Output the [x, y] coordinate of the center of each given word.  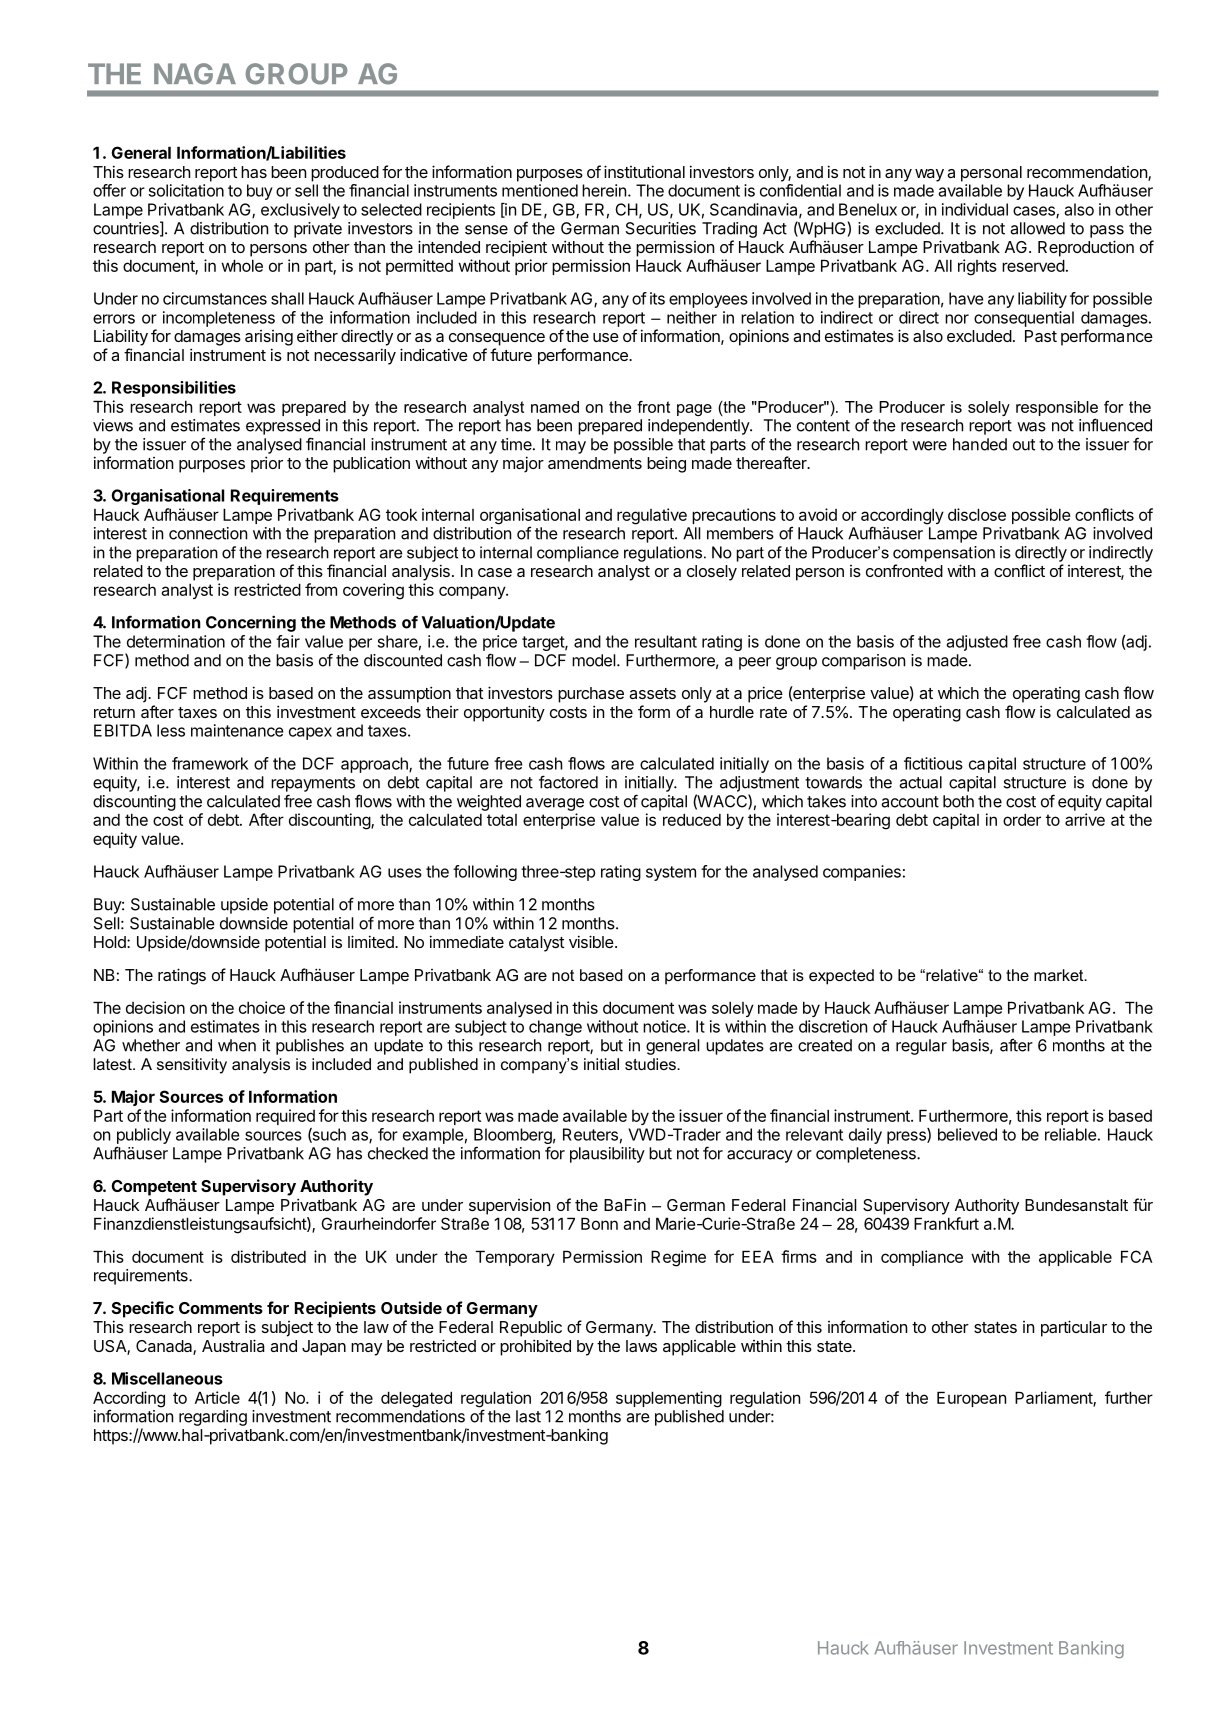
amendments [595, 463]
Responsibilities [174, 389]
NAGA [195, 74]
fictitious [933, 763]
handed [980, 444]
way [929, 175]
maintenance [237, 730]
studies [651, 1064]
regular [921, 1047]
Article [217, 1397]
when [237, 1045]
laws [641, 1346]
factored [568, 782]
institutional [644, 171]
